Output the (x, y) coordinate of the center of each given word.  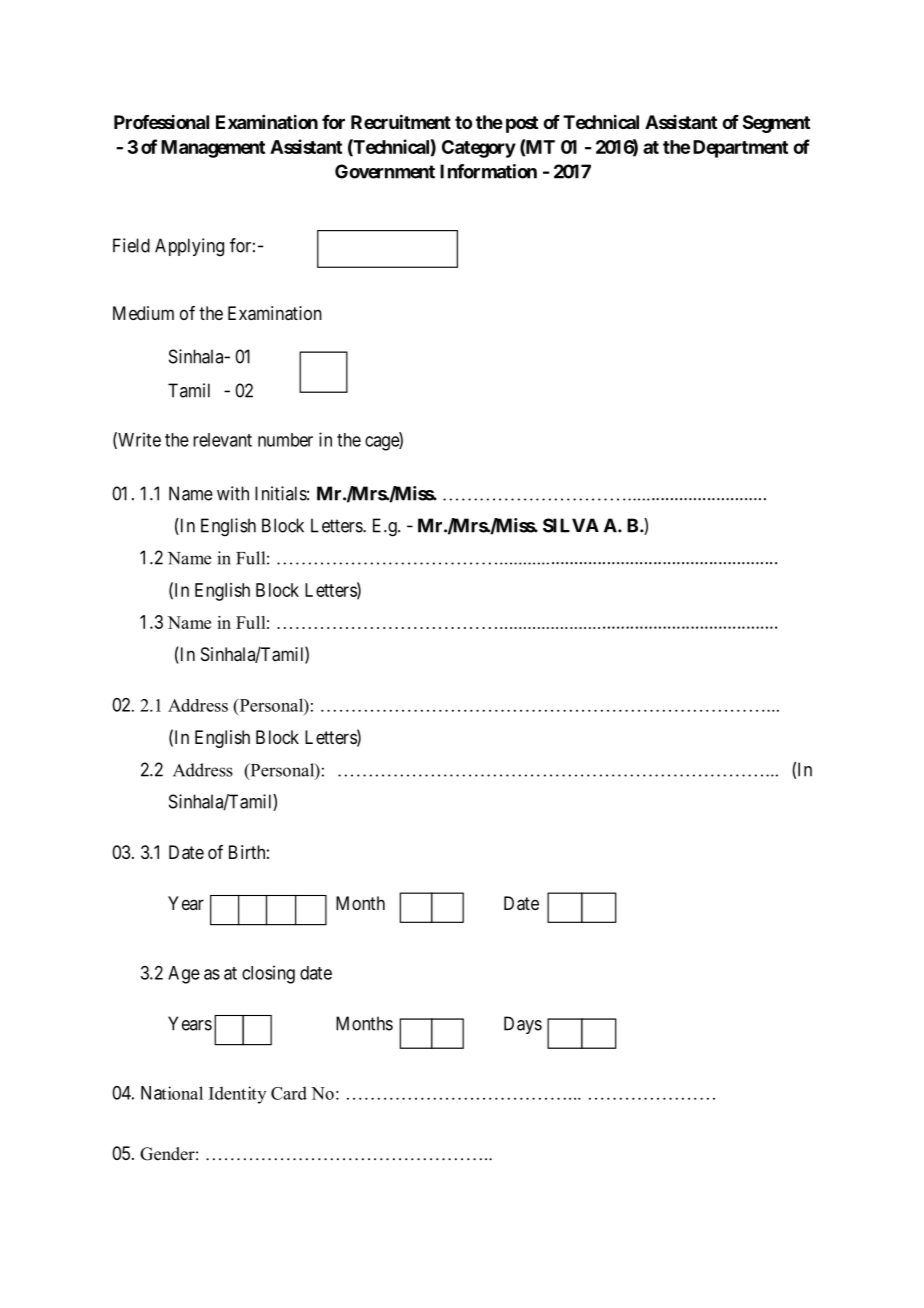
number (285, 440)
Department (740, 149)
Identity (237, 1095)
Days (523, 1025)
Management (213, 149)
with (233, 493)
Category (479, 149)
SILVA (571, 525)
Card (289, 1093)
